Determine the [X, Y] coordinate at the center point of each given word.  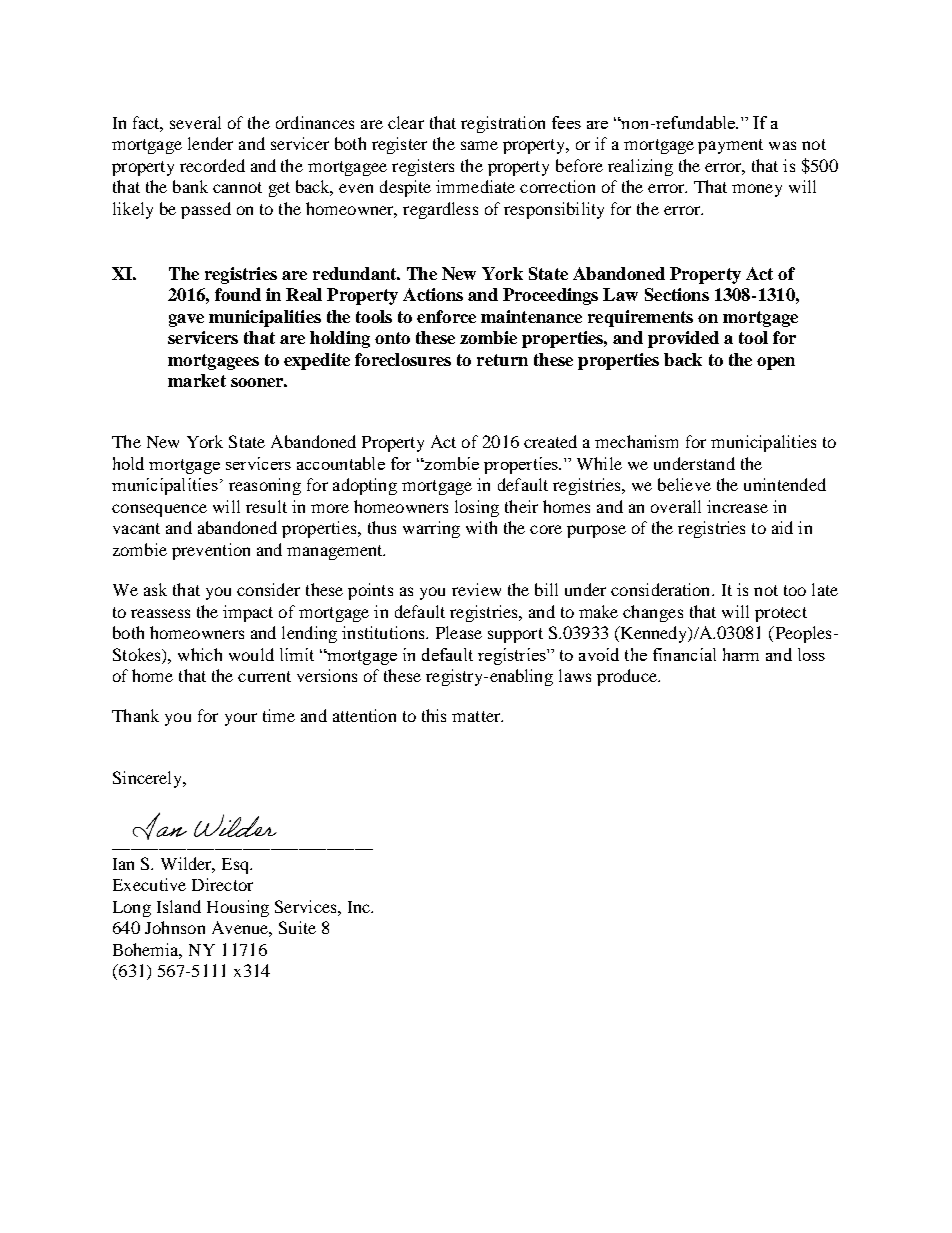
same [479, 145]
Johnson [175, 927]
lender [210, 143]
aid [782, 527]
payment [730, 146]
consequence [159, 510]
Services [307, 906]
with [481, 527]
